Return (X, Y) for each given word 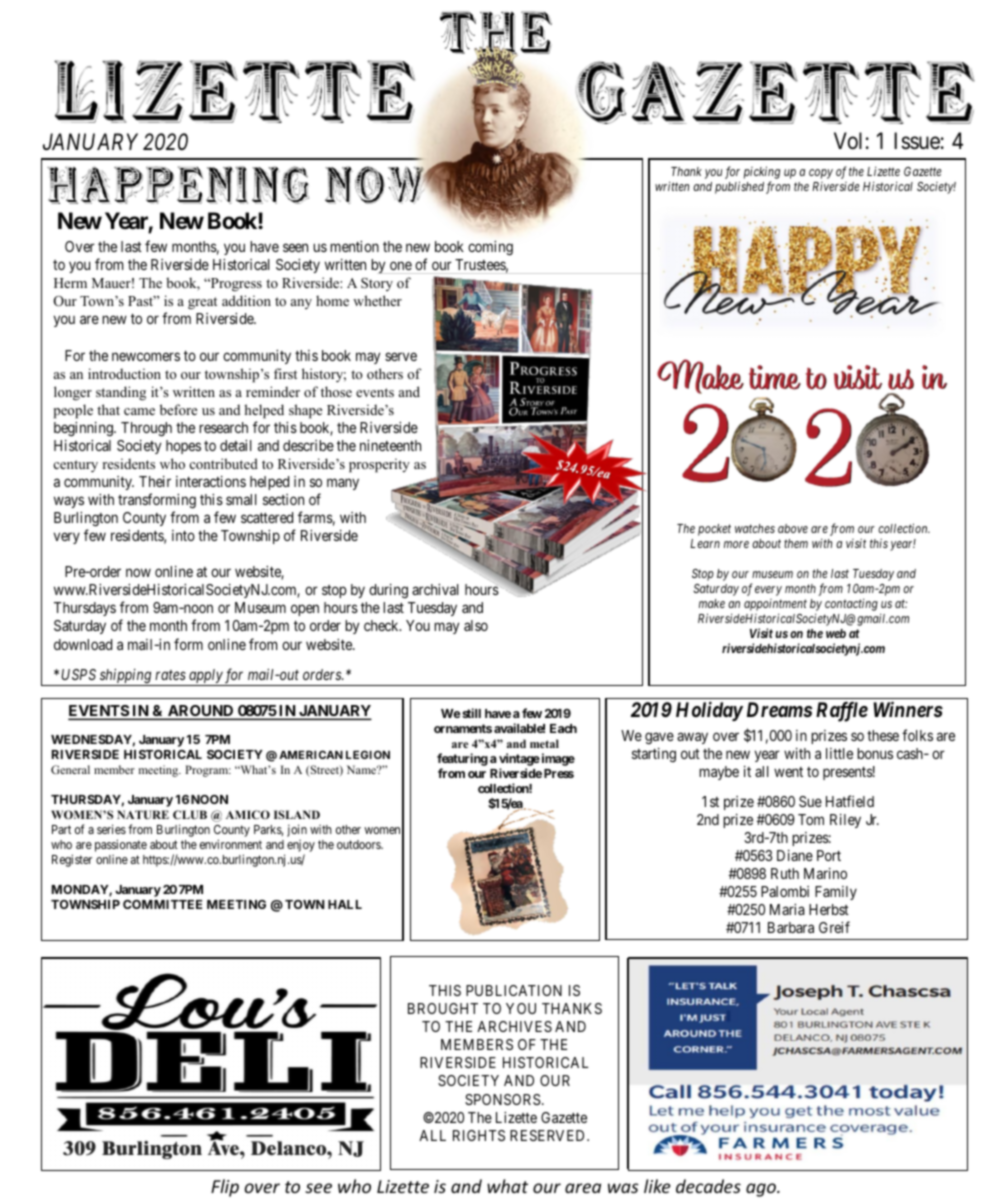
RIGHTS (479, 1135)
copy (821, 174)
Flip (225, 1188)
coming (490, 248)
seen (295, 247)
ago (762, 1190)
